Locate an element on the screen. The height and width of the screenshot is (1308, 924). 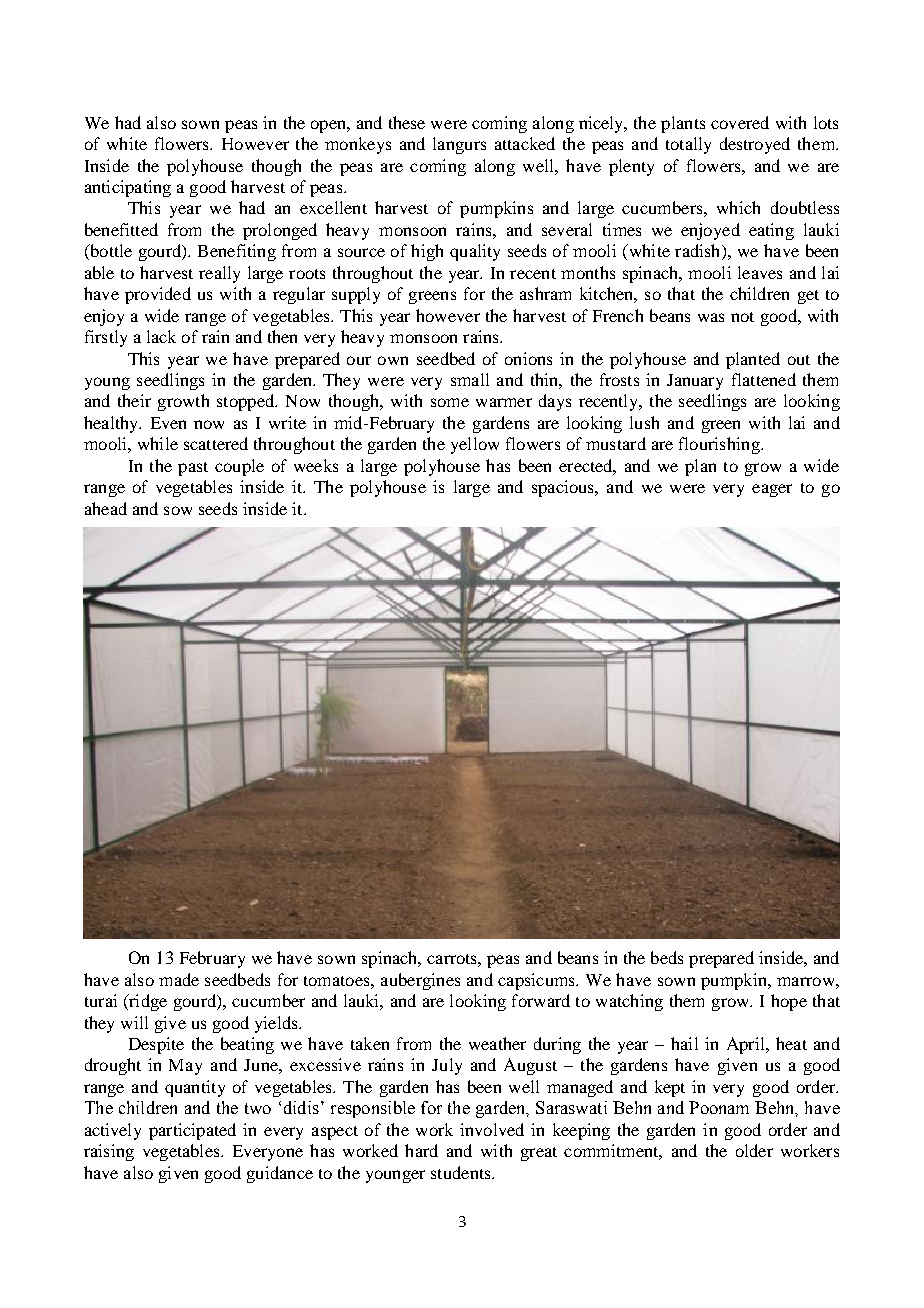
forward is located at coordinates (541, 1000).
